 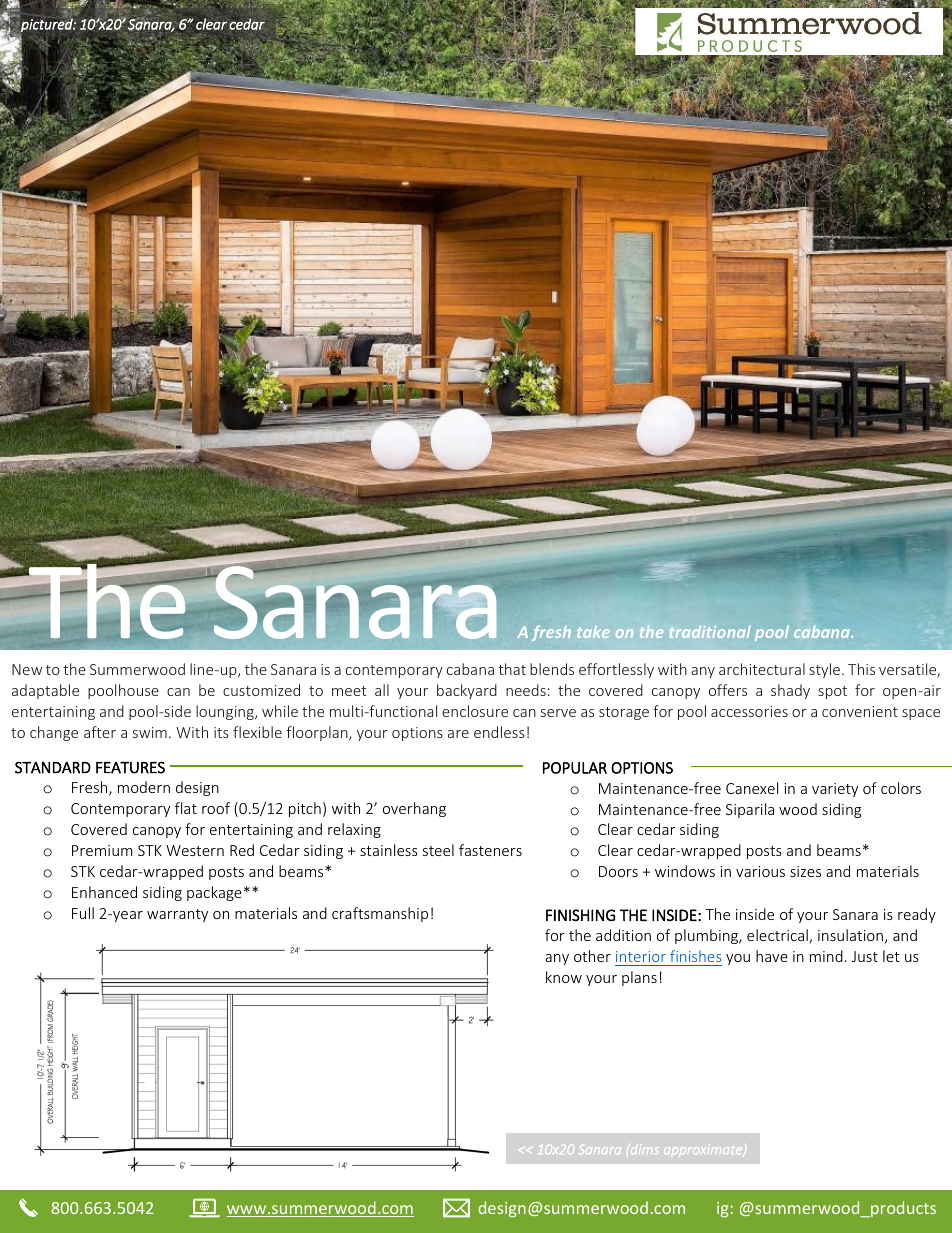 I want to click on convenient, so click(x=860, y=711).
